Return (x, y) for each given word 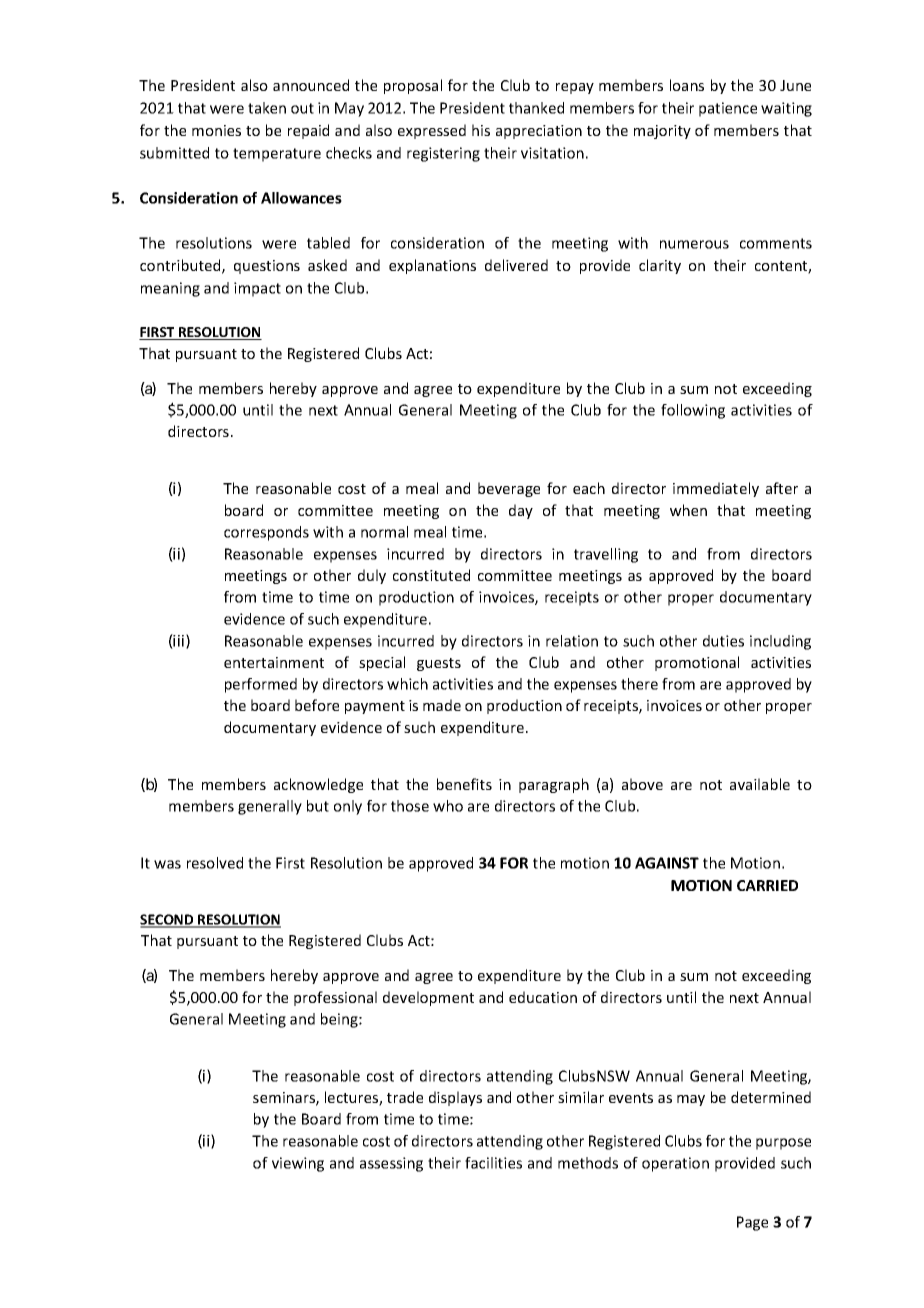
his (481, 130)
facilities (493, 1163)
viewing (298, 1164)
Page (752, 1223)
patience (728, 109)
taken (267, 108)
